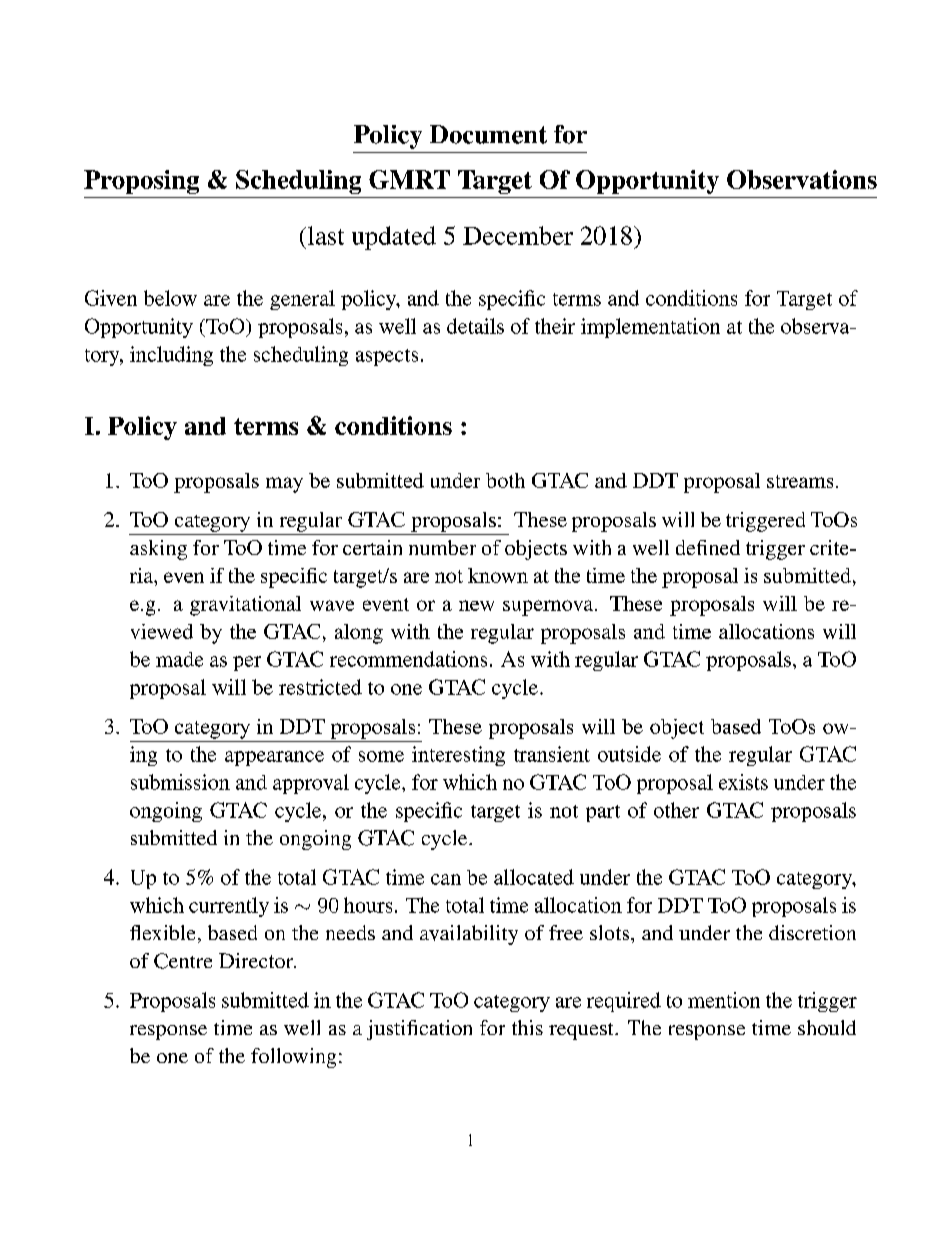  I want to click on mention, so click(724, 1000).
